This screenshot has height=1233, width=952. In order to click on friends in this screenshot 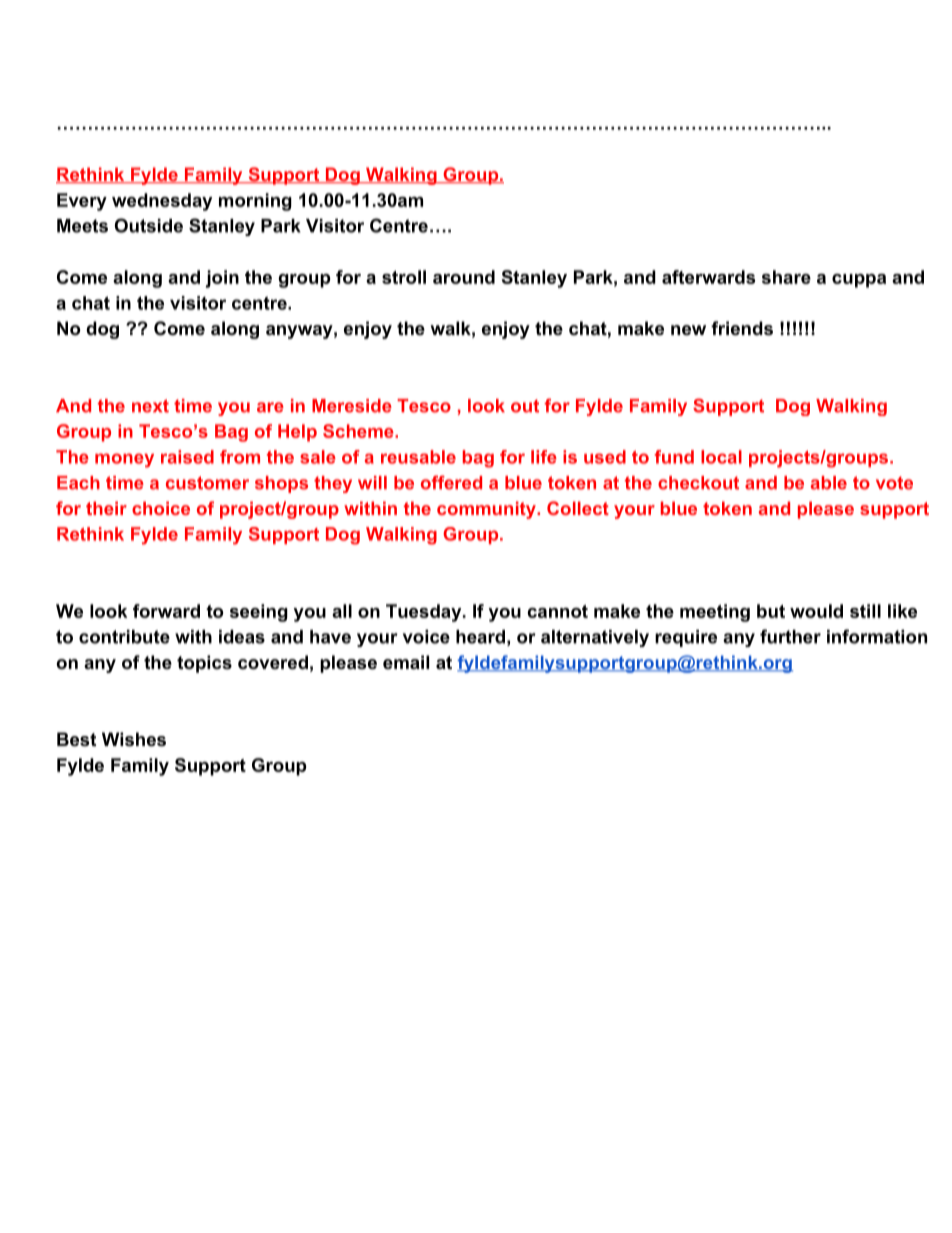, I will do `click(742, 328)`.
